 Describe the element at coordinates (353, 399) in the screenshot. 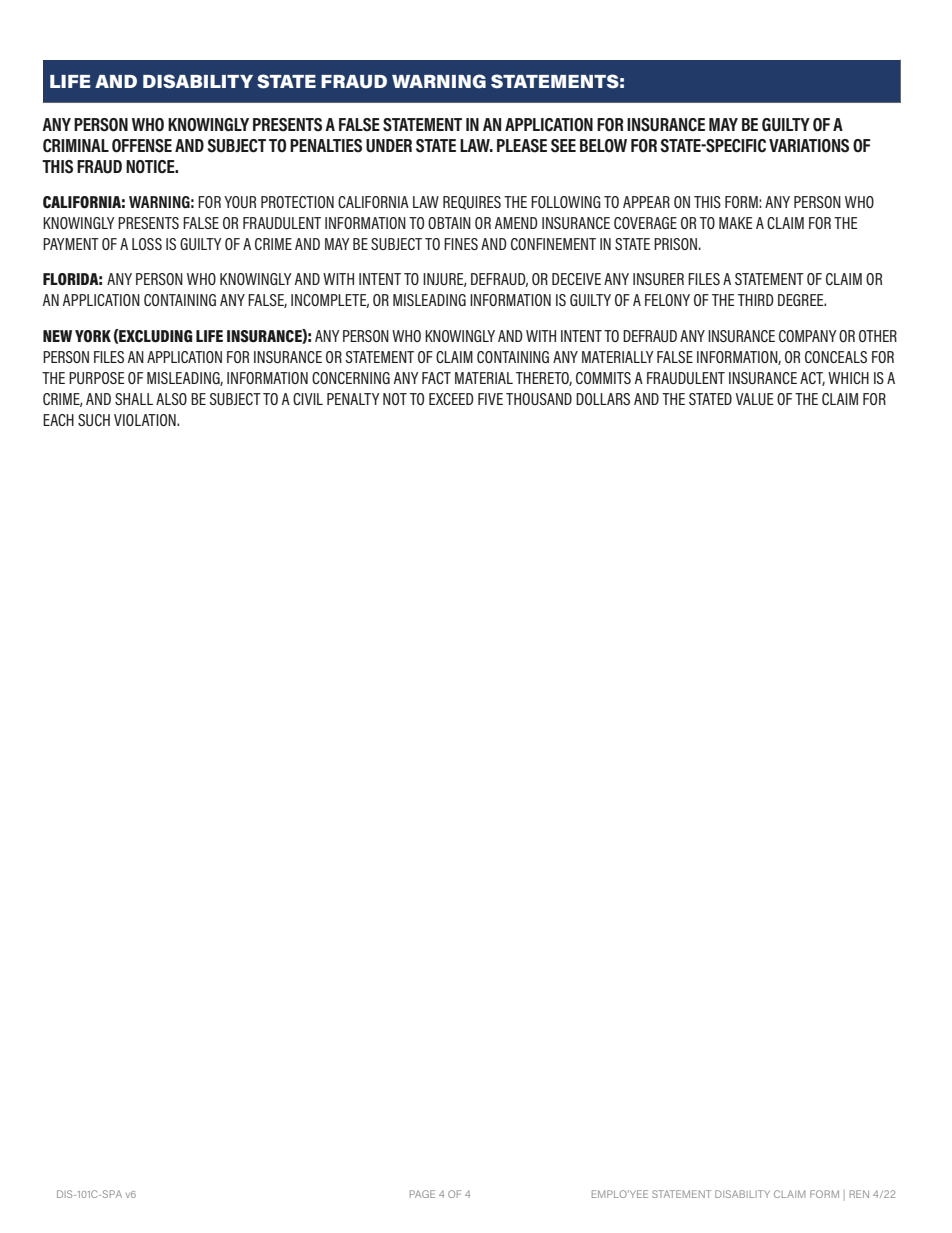

I see `PENALTY` at that location.
